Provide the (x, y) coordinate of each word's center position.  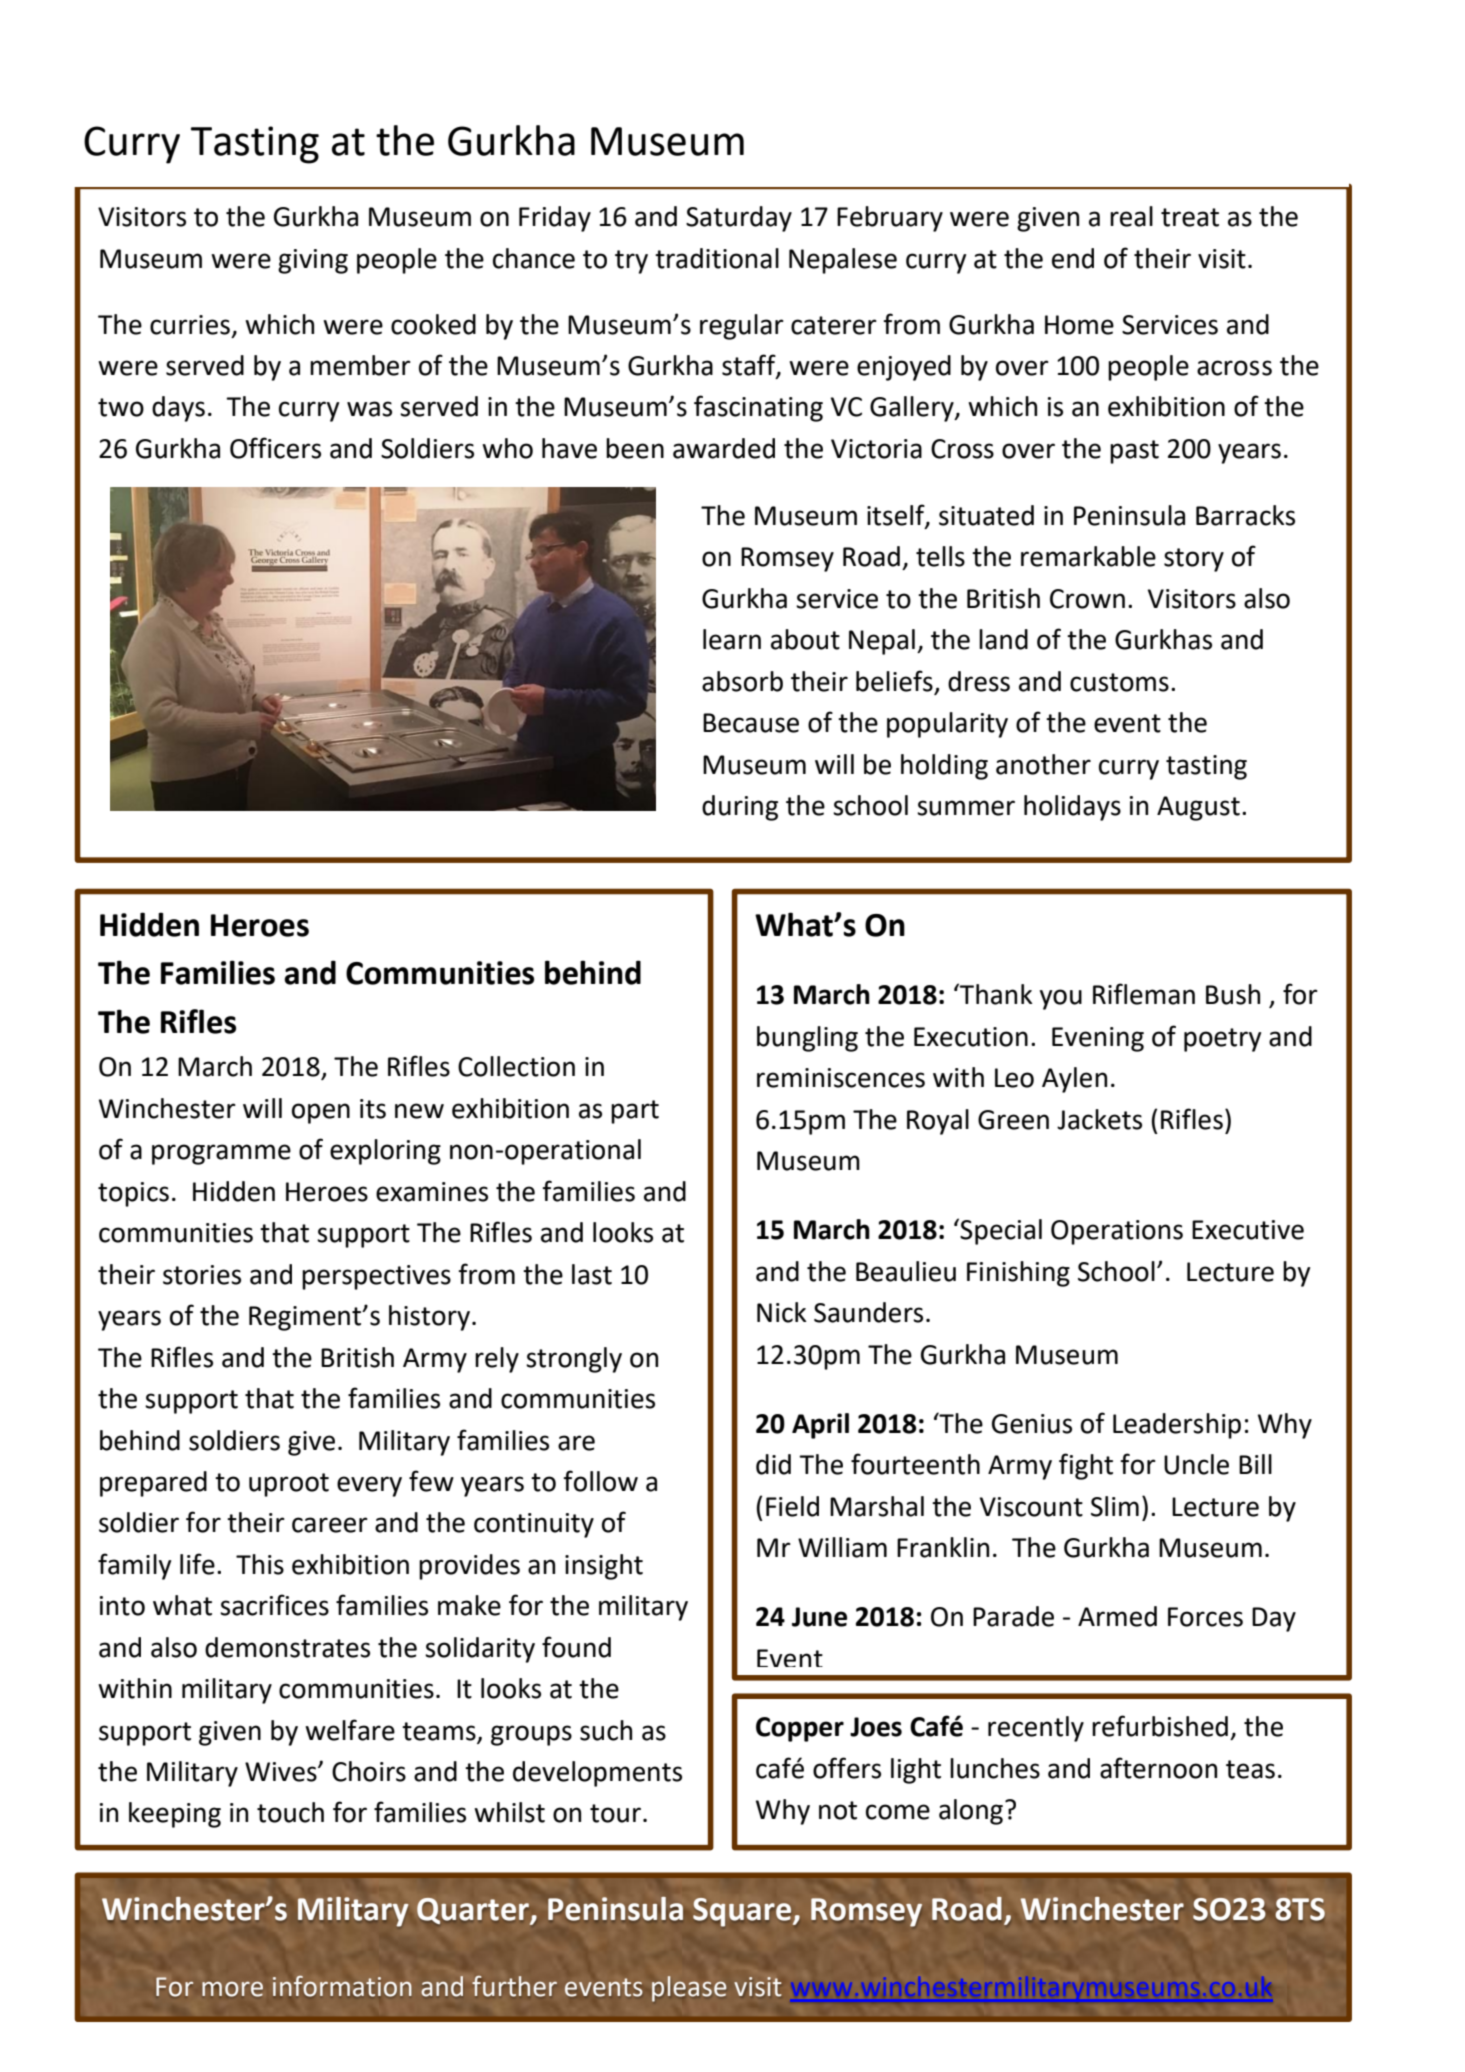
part (635, 1112)
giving (313, 261)
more (232, 1989)
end (1073, 258)
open (321, 1113)
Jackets (1099, 1119)
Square (743, 1912)
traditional (717, 258)
